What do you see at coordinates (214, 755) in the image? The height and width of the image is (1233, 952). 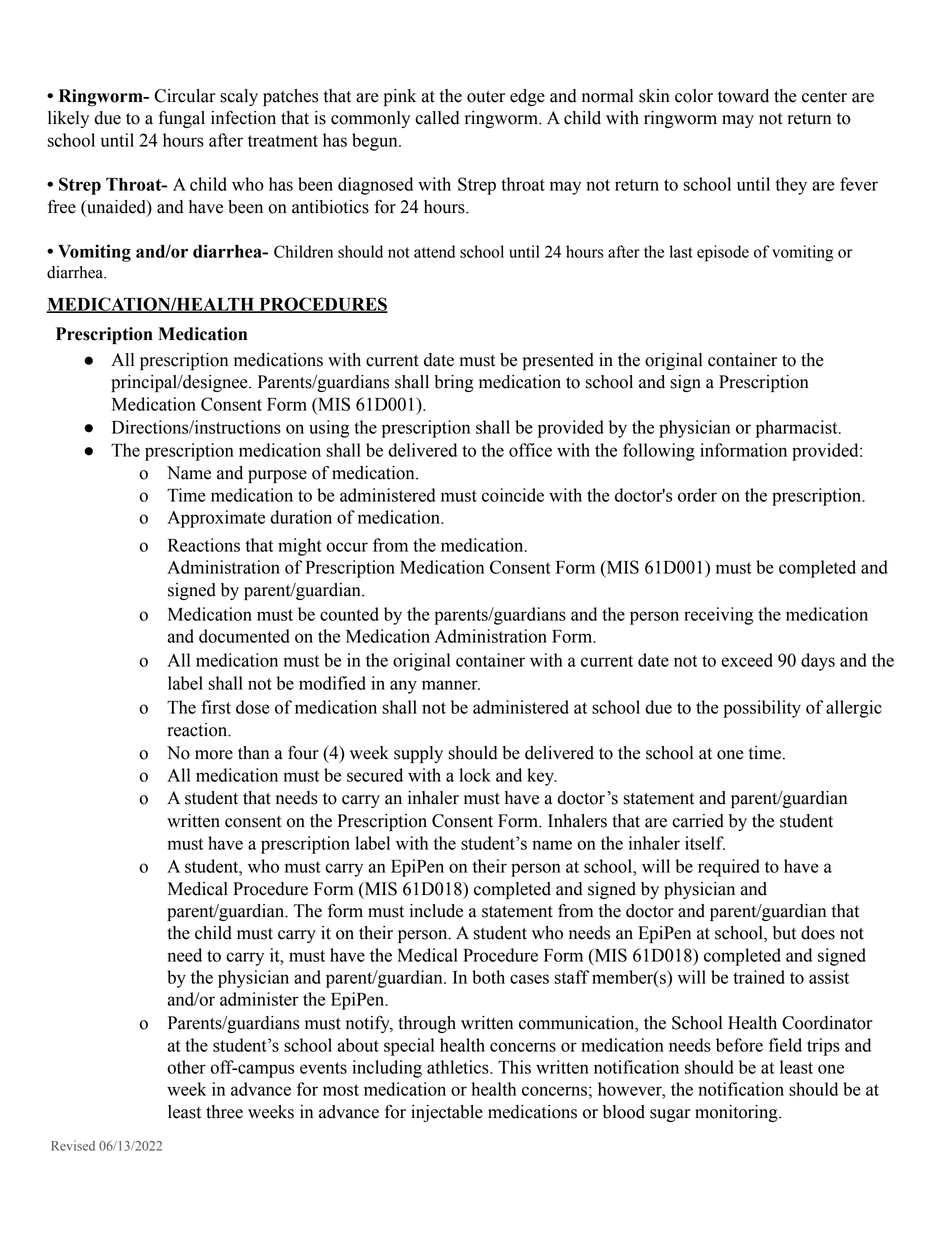 I see `more` at bounding box center [214, 755].
